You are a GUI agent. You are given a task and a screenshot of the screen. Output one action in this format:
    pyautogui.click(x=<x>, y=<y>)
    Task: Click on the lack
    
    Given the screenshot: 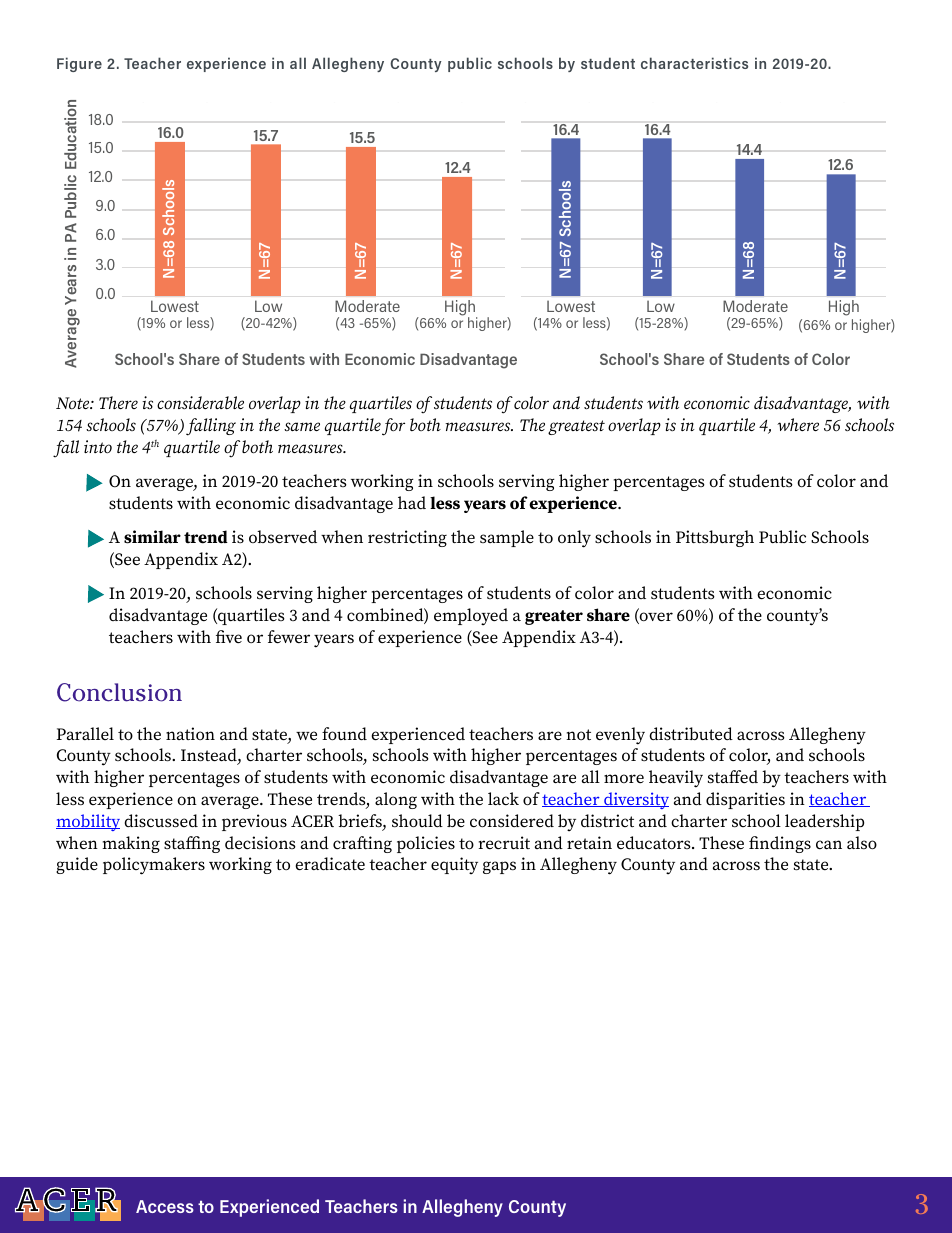 What is the action you would take?
    pyautogui.click(x=503, y=798)
